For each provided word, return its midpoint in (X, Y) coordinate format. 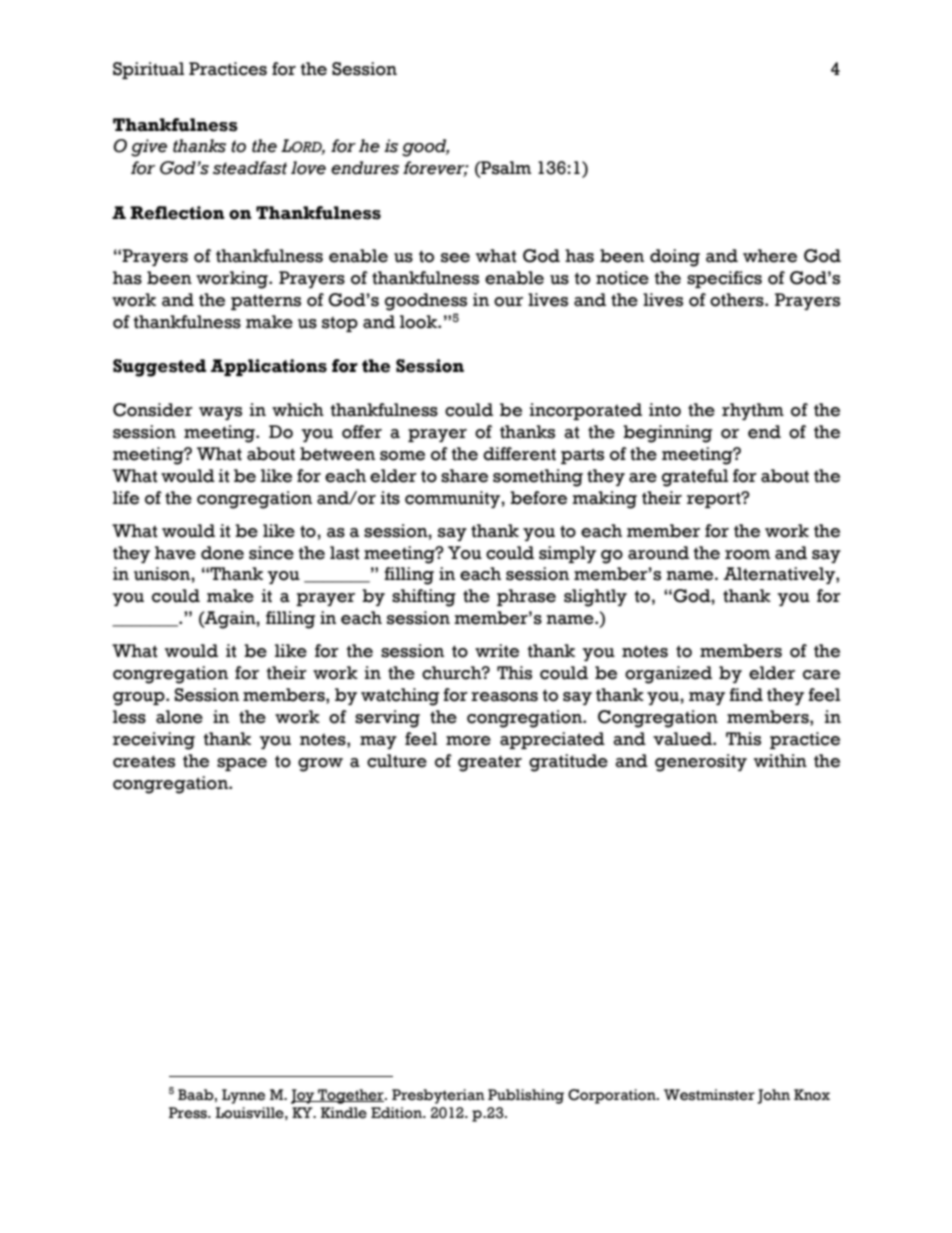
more (468, 741)
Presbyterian (438, 1096)
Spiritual (148, 70)
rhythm (753, 411)
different (519, 454)
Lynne (243, 1096)
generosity (701, 763)
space (242, 764)
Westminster (709, 1095)
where (770, 256)
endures (365, 168)
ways (220, 413)
